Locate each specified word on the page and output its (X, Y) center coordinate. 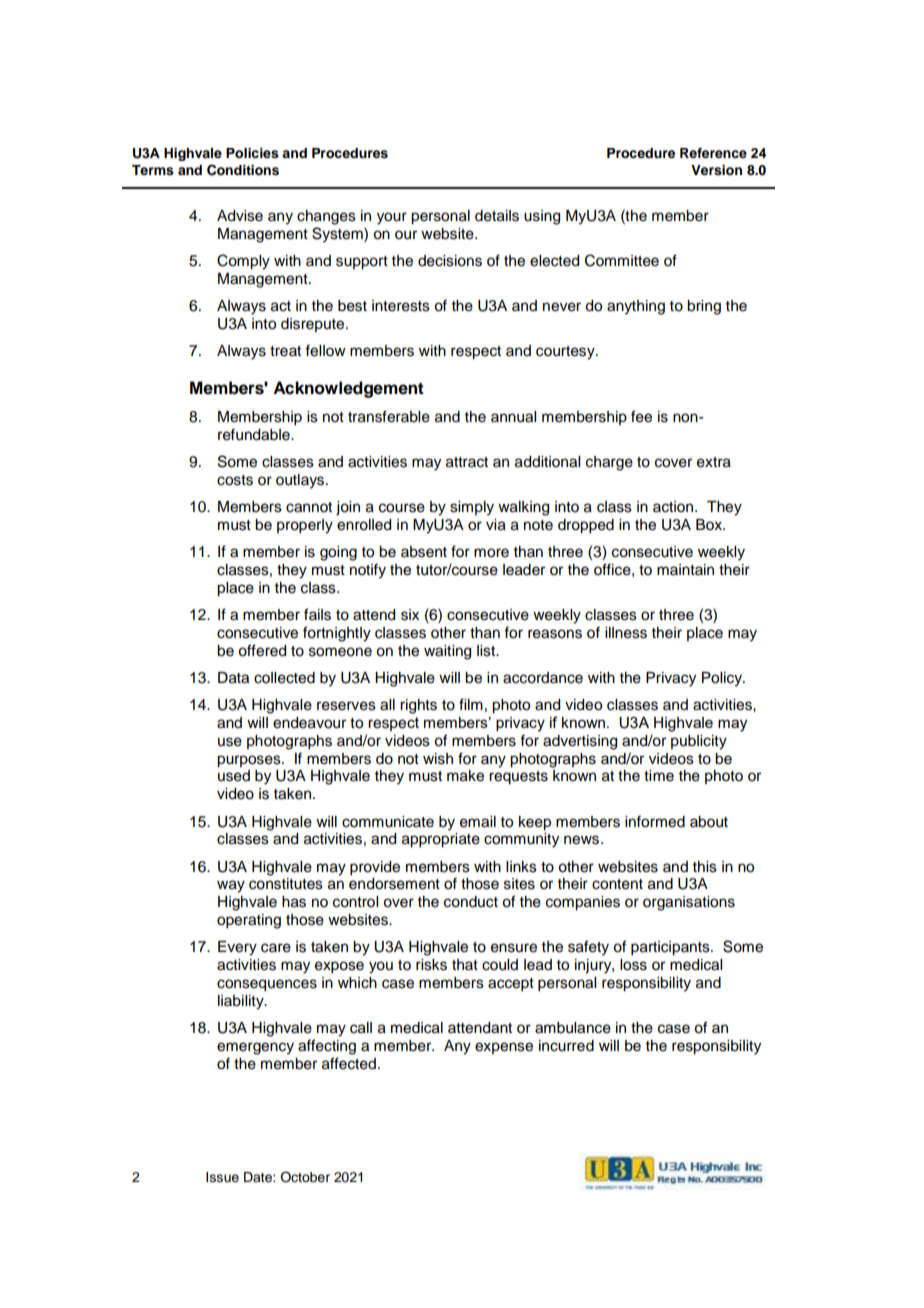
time (659, 776)
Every (237, 948)
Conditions (243, 170)
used (234, 776)
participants (671, 948)
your (392, 218)
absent (424, 552)
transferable (389, 416)
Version (716, 170)
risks (431, 965)
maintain (685, 569)
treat (285, 351)
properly (305, 526)
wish (438, 759)
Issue (222, 1177)
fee (641, 416)
